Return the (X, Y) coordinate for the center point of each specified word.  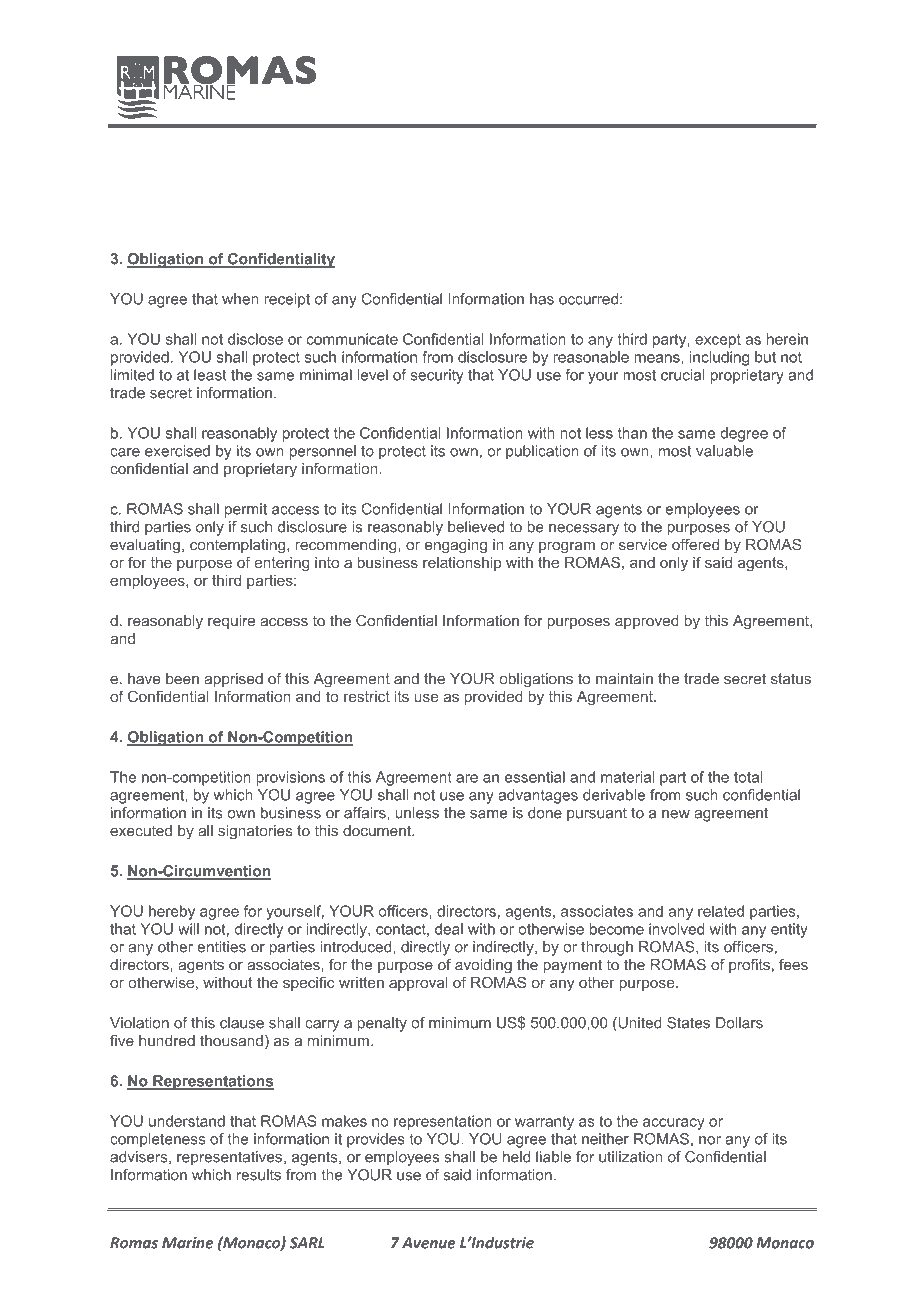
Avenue (429, 1243)
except (718, 341)
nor (710, 1140)
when (240, 299)
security (437, 376)
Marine (187, 1243)
